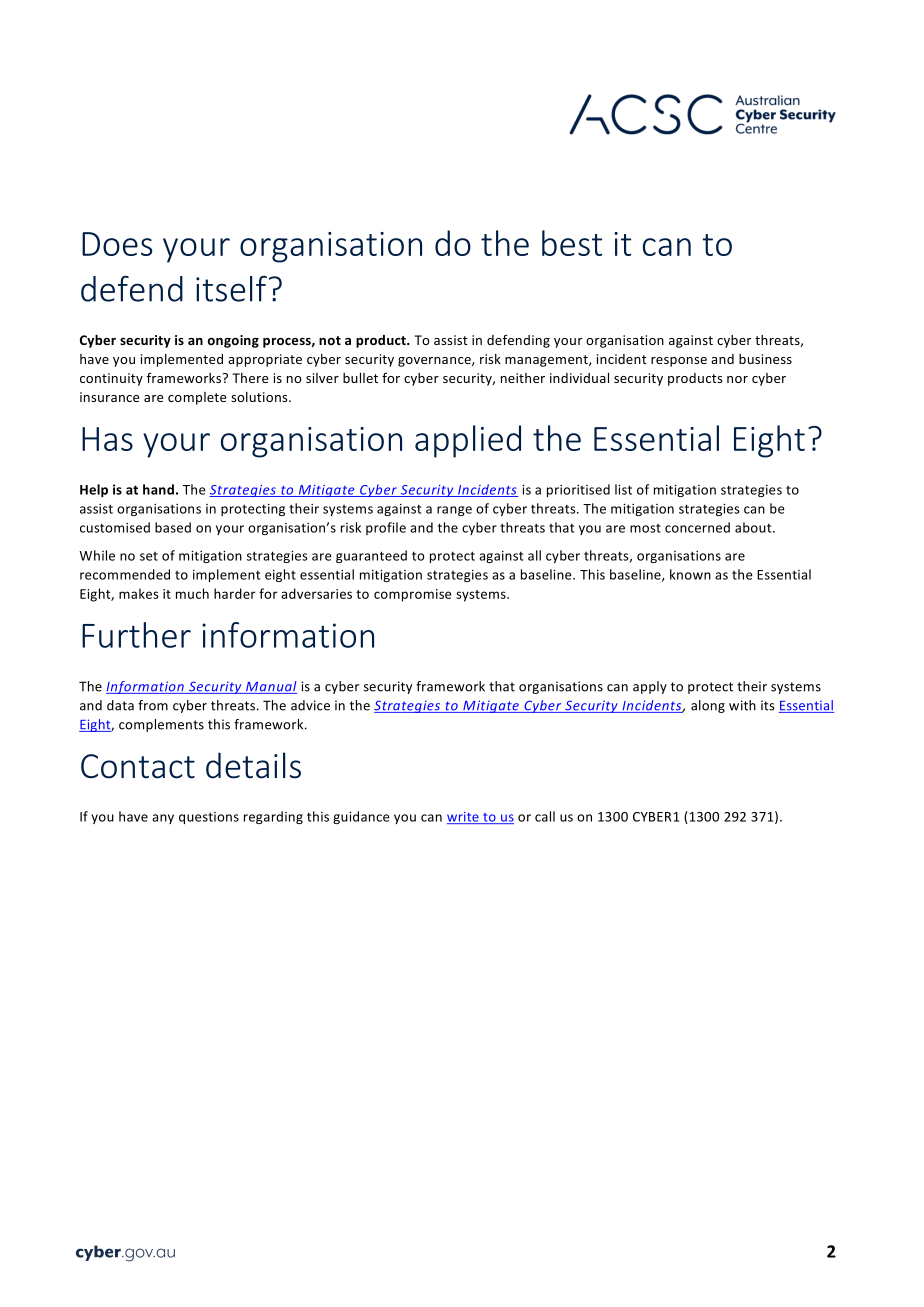 The image size is (924, 1307). I want to click on known, so click(690, 574).
